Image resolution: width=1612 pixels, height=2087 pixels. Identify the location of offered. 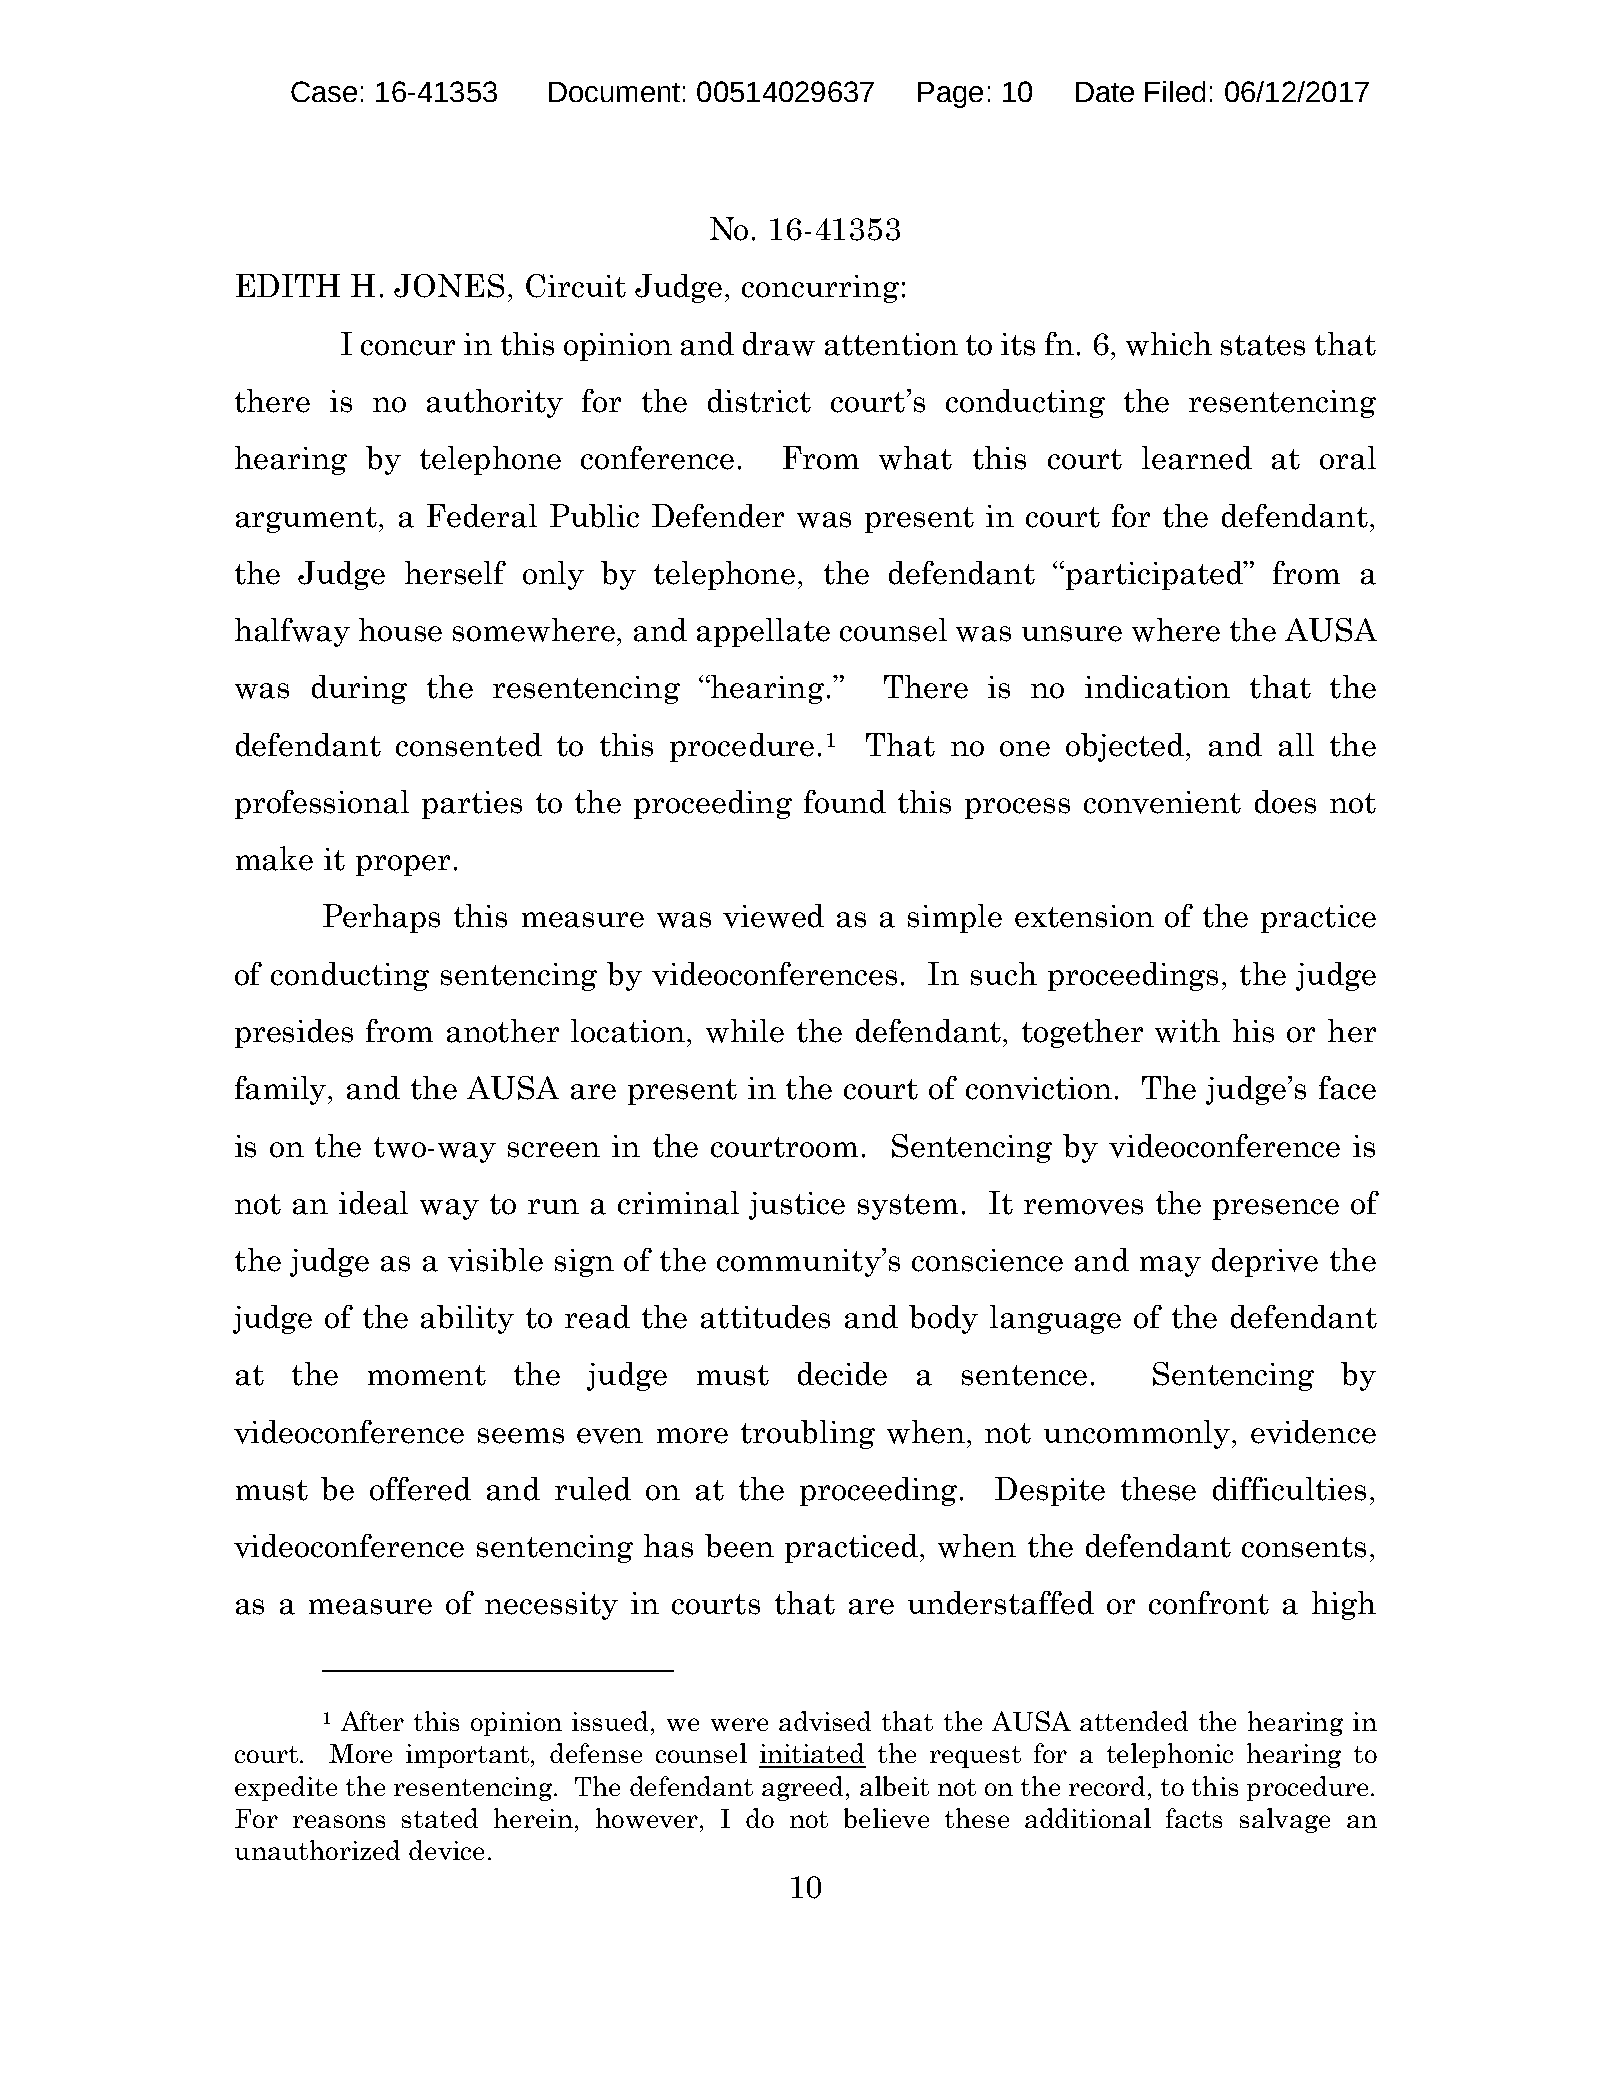
(420, 1489).
